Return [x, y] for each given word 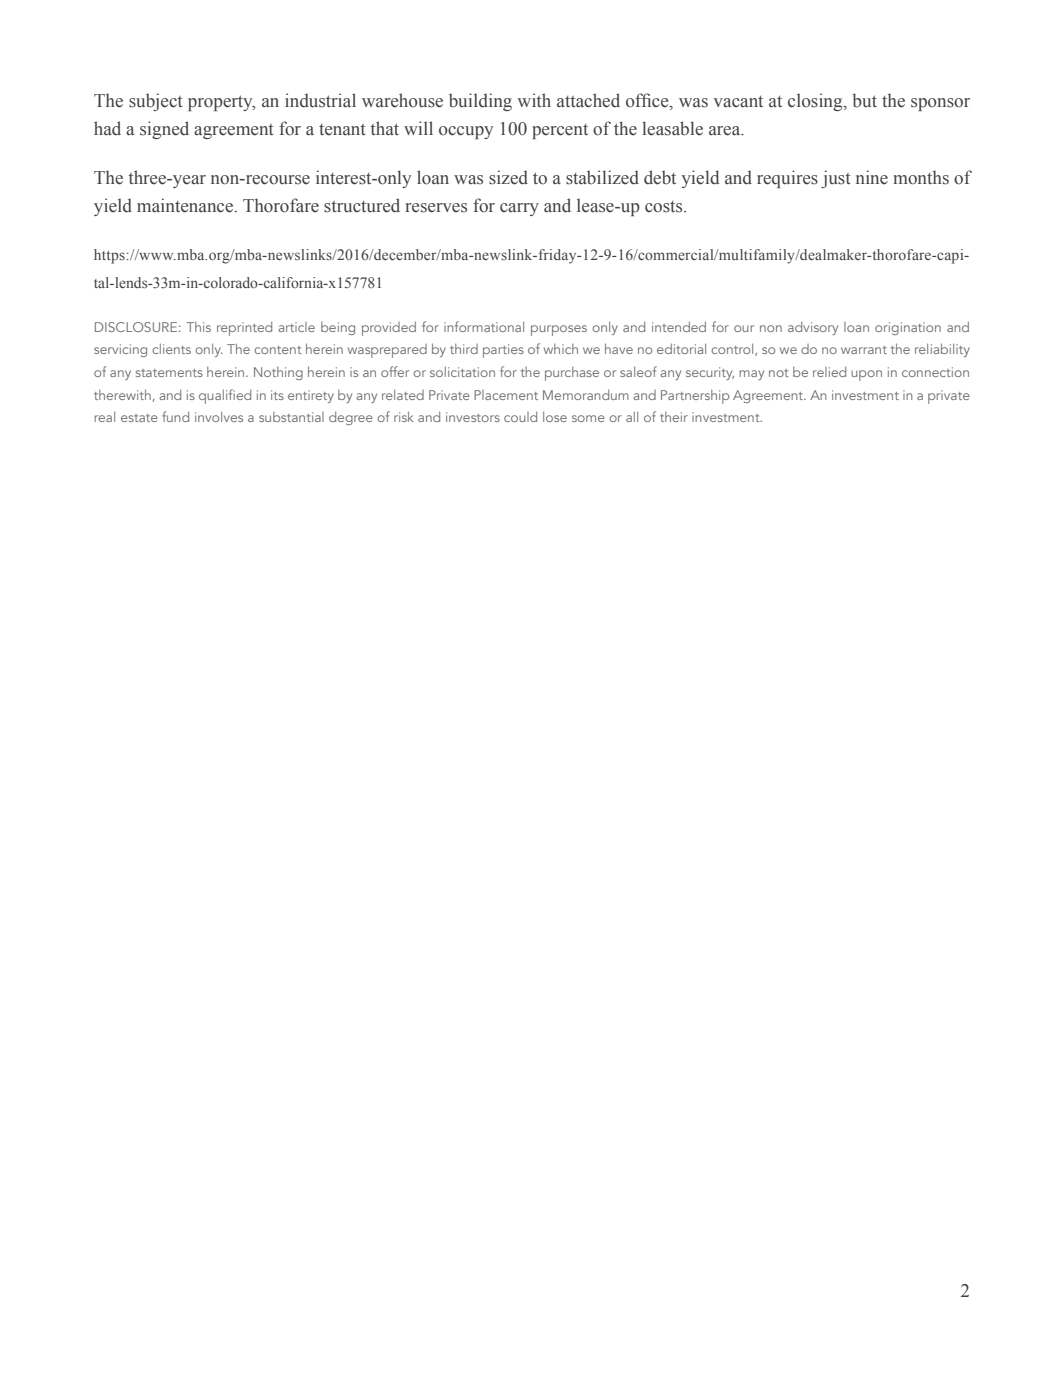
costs [665, 207]
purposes [559, 330]
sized [508, 177]
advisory [813, 328]
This [198, 327]
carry [519, 209]
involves [219, 417]
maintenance [186, 205]
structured [362, 205]
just [836, 179]
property [221, 103]
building [480, 102]
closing [816, 102]
